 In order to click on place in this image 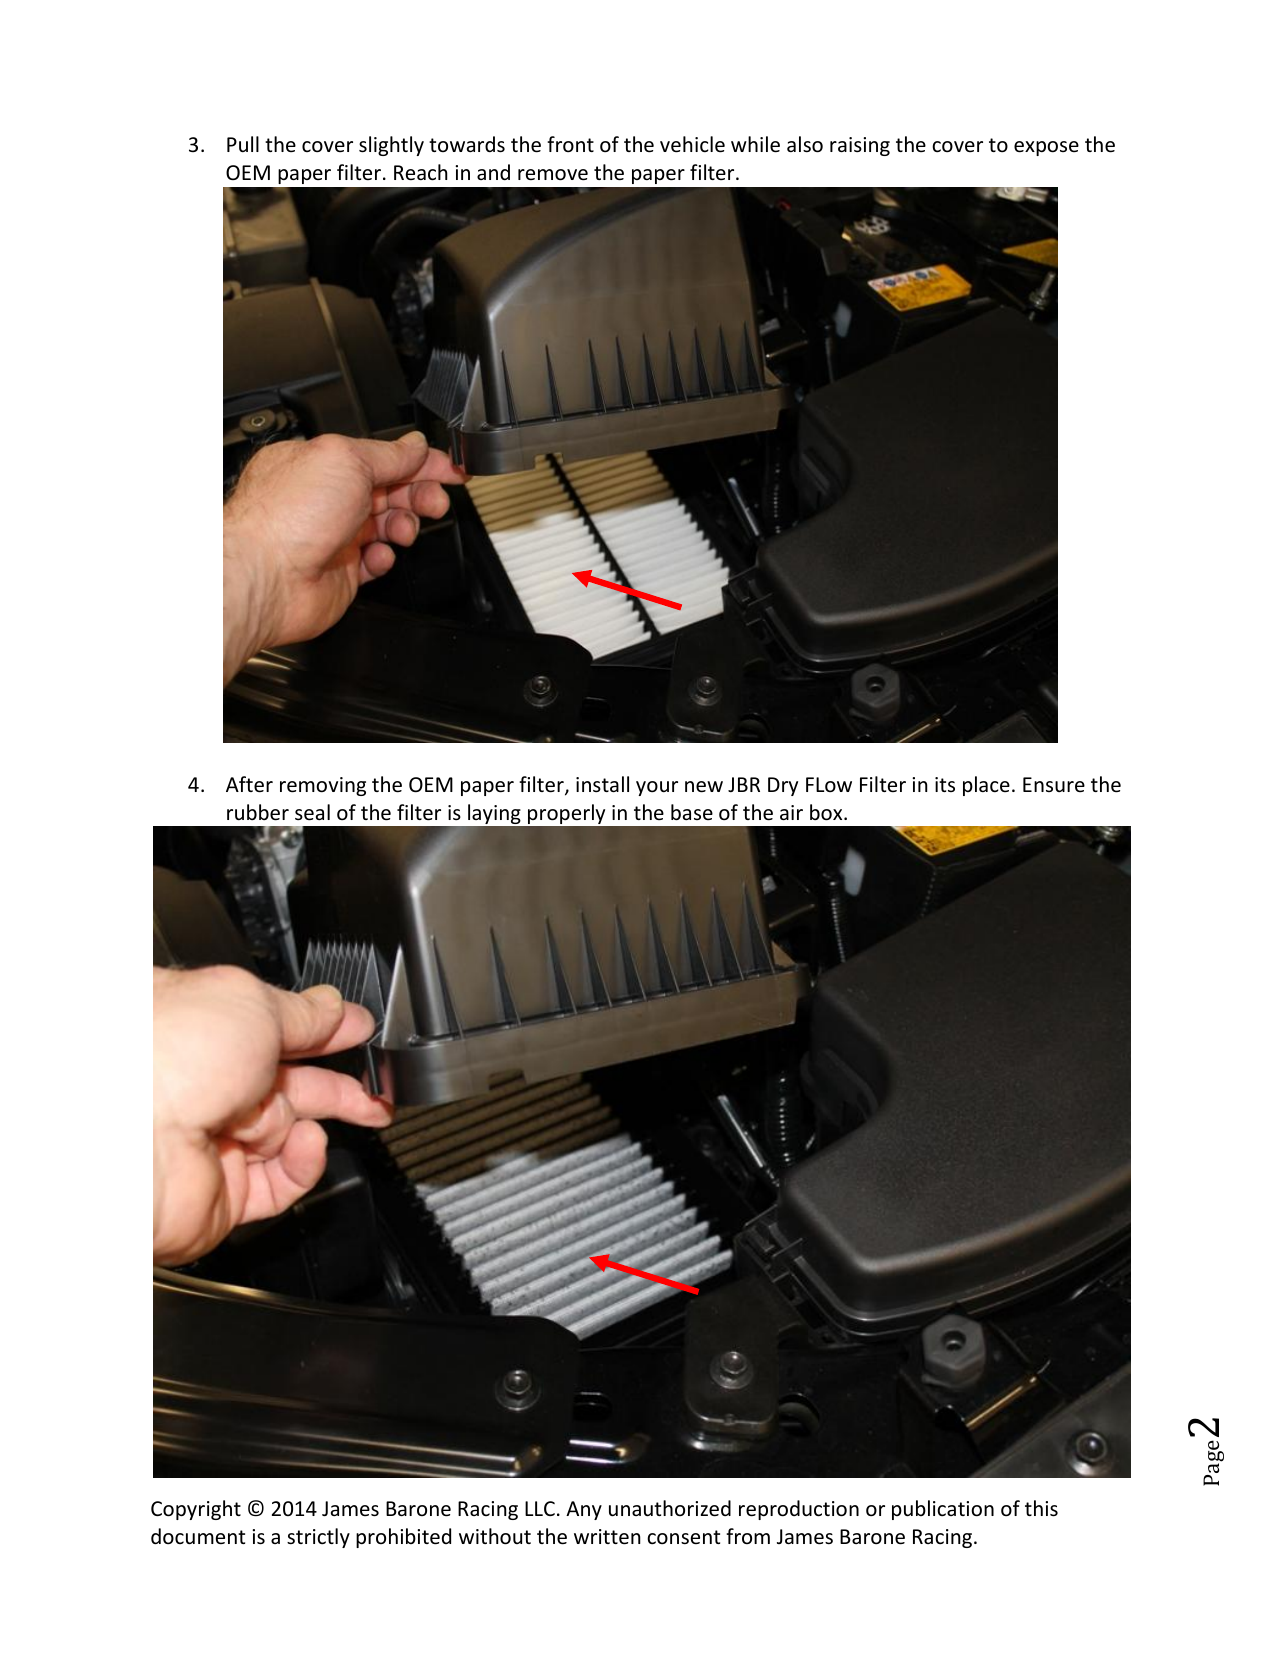, I will do `click(986, 786)`.
